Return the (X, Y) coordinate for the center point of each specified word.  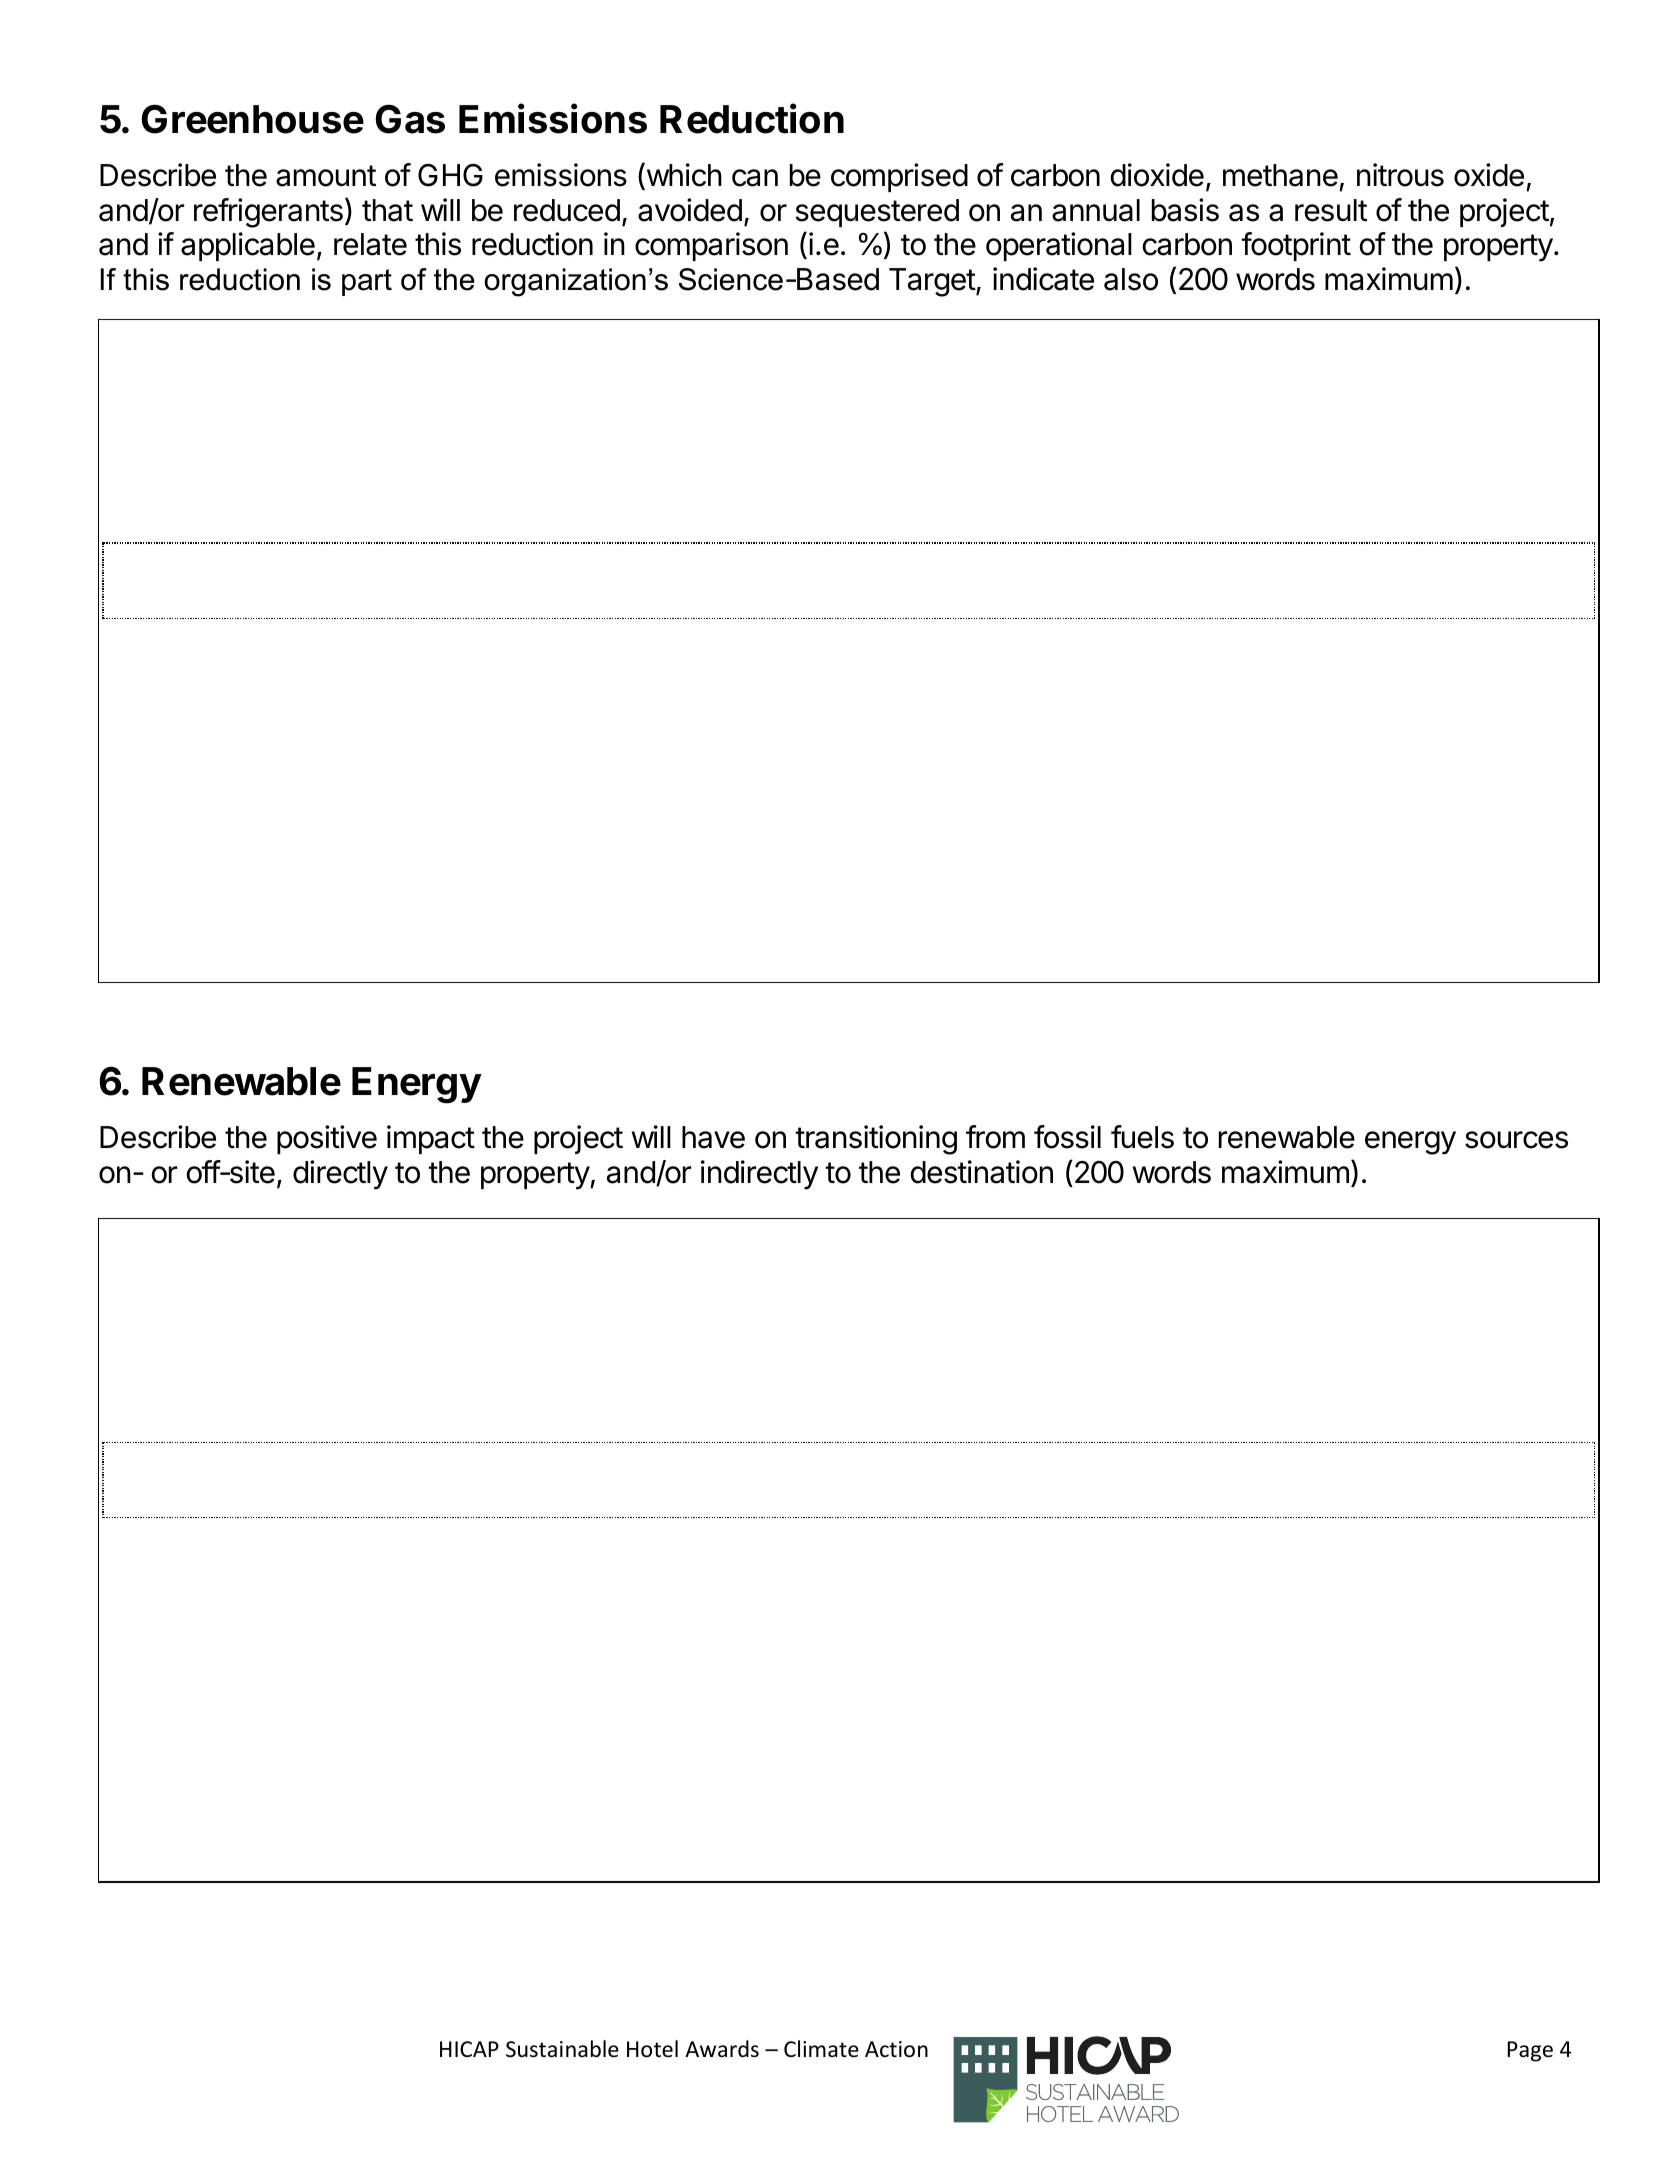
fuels (1142, 1137)
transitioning (876, 1140)
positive (327, 1139)
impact (431, 1139)
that (387, 210)
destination (981, 1172)
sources (1516, 1140)
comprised (899, 177)
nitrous (1400, 175)
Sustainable (562, 2049)
